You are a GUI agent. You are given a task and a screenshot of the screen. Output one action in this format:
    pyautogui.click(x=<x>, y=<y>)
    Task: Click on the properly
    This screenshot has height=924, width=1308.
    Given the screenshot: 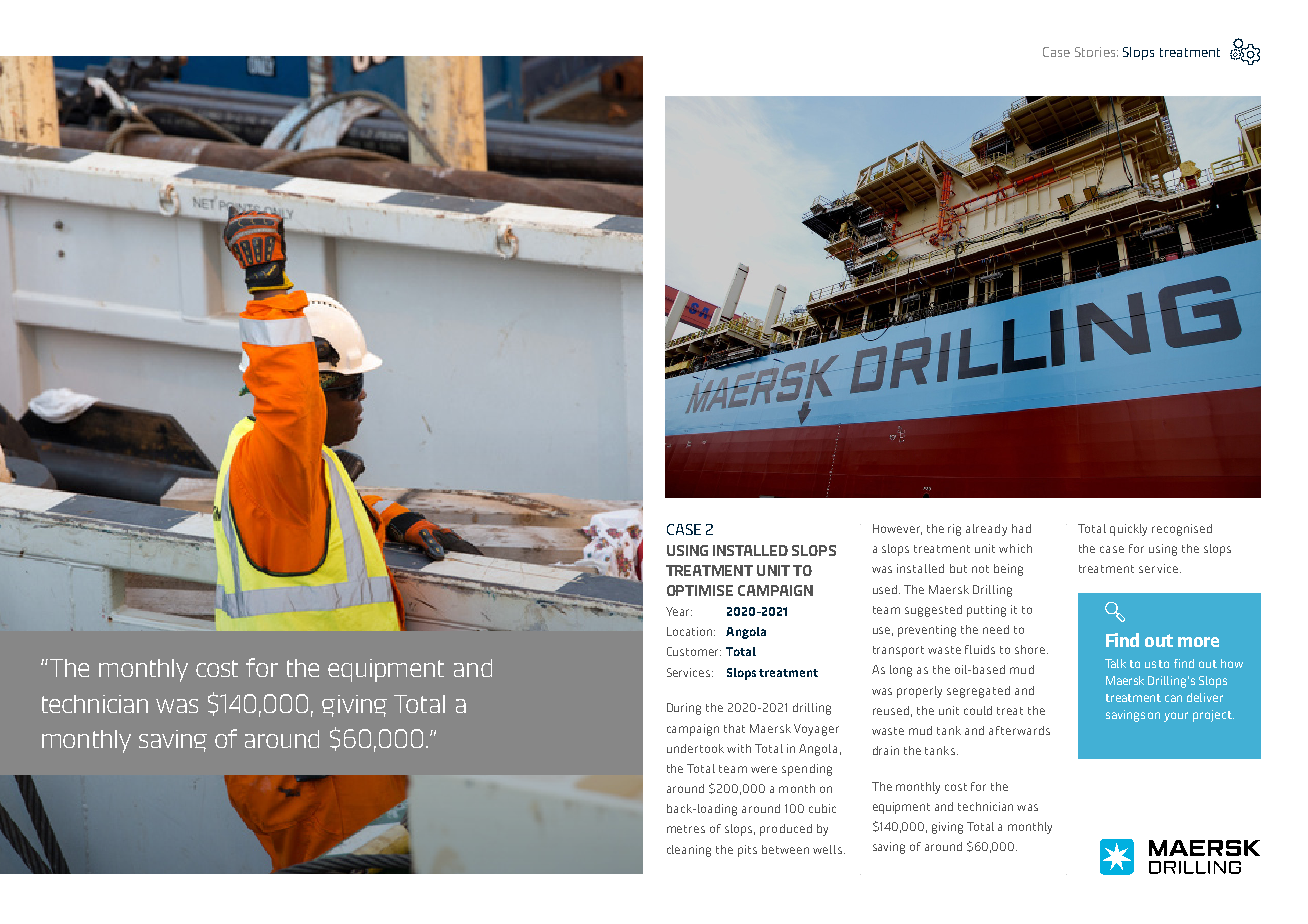 What is the action you would take?
    pyautogui.click(x=919, y=692)
